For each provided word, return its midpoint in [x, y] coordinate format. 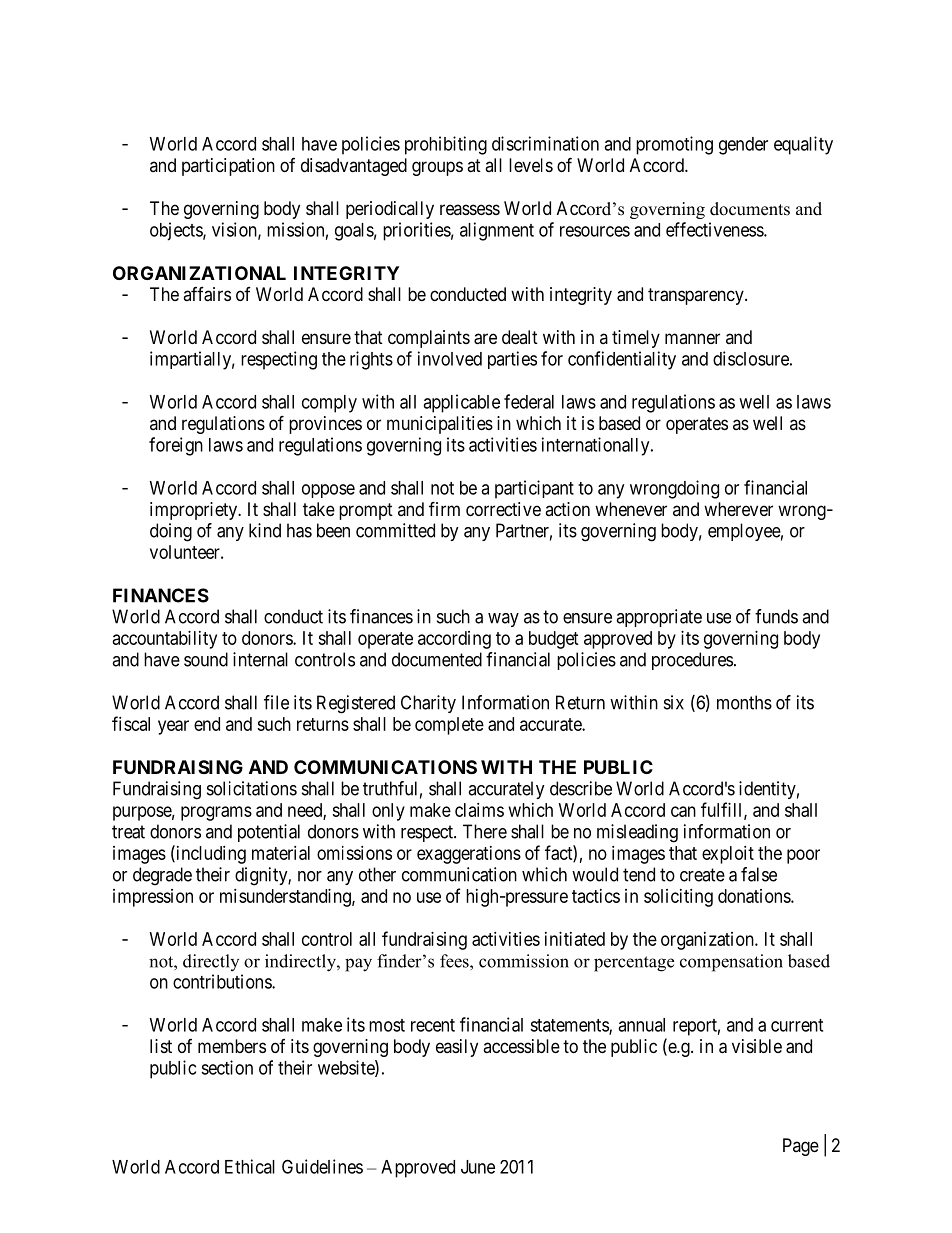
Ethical [250, 1166]
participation [228, 167]
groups [437, 168]
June [478, 1167]
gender [743, 146]
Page [801, 1147]
